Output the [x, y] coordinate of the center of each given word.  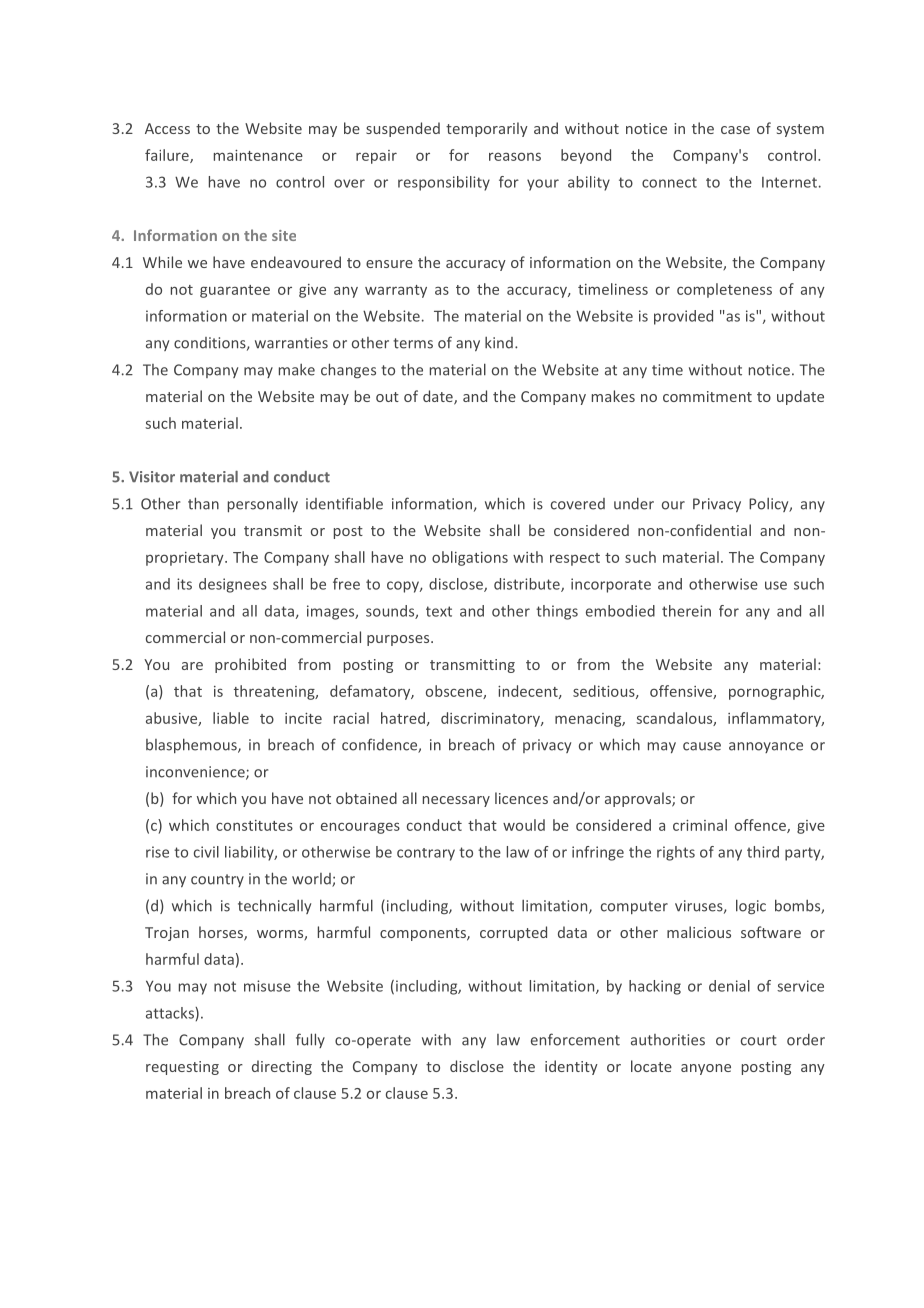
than [203, 503]
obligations [470, 558]
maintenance [258, 155]
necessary [456, 801]
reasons [515, 156]
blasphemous [192, 745]
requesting [182, 1068]
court [759, 1040]
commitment [707, 396]
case [735, 130]
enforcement [575, 1039]
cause [702, 746]
